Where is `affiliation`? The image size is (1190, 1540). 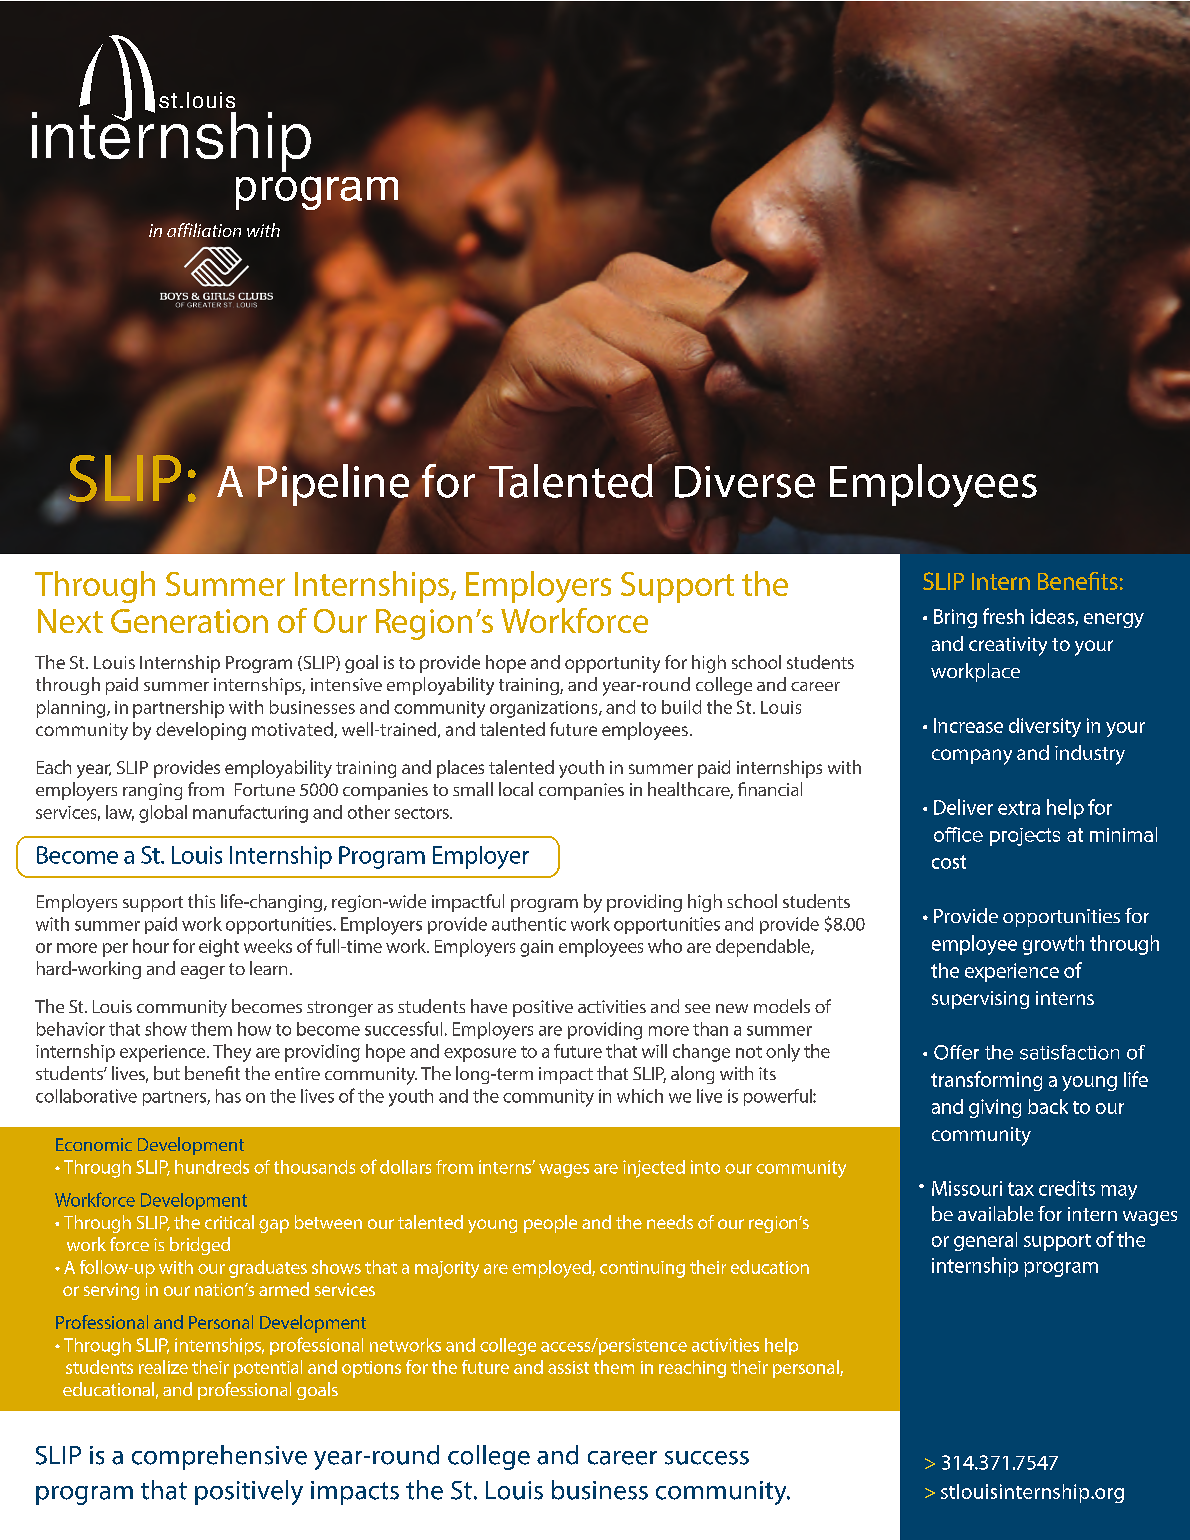 affiliation is located at coordinates (204, 230).
